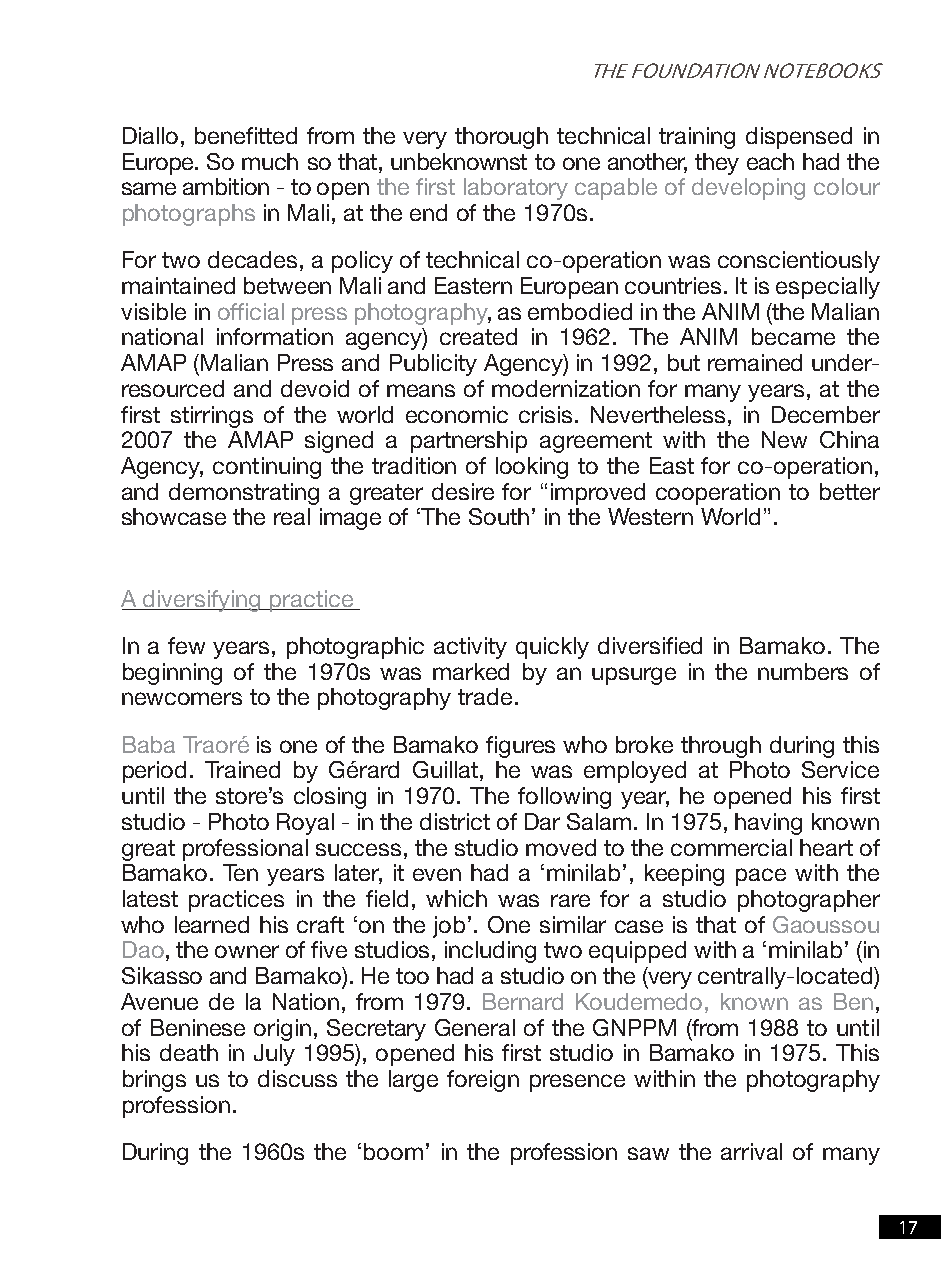 Image resolution: width=941 pixels, height=1288 pixels. Describe the element at coordinates (240, 872) in the image. I see `Ten` at that location.
